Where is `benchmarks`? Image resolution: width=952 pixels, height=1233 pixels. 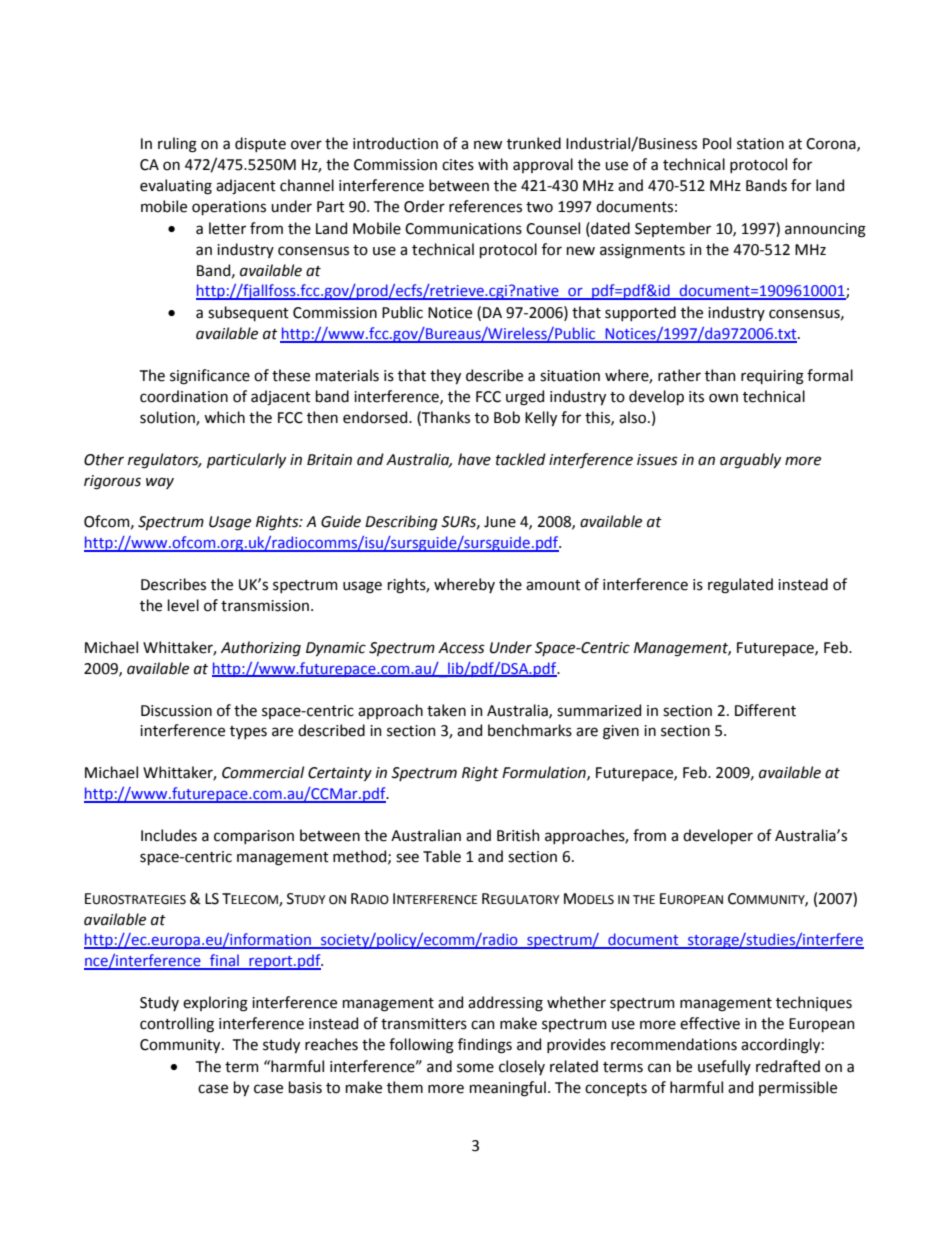 benchmarks is located at coordinates (530, 730).
